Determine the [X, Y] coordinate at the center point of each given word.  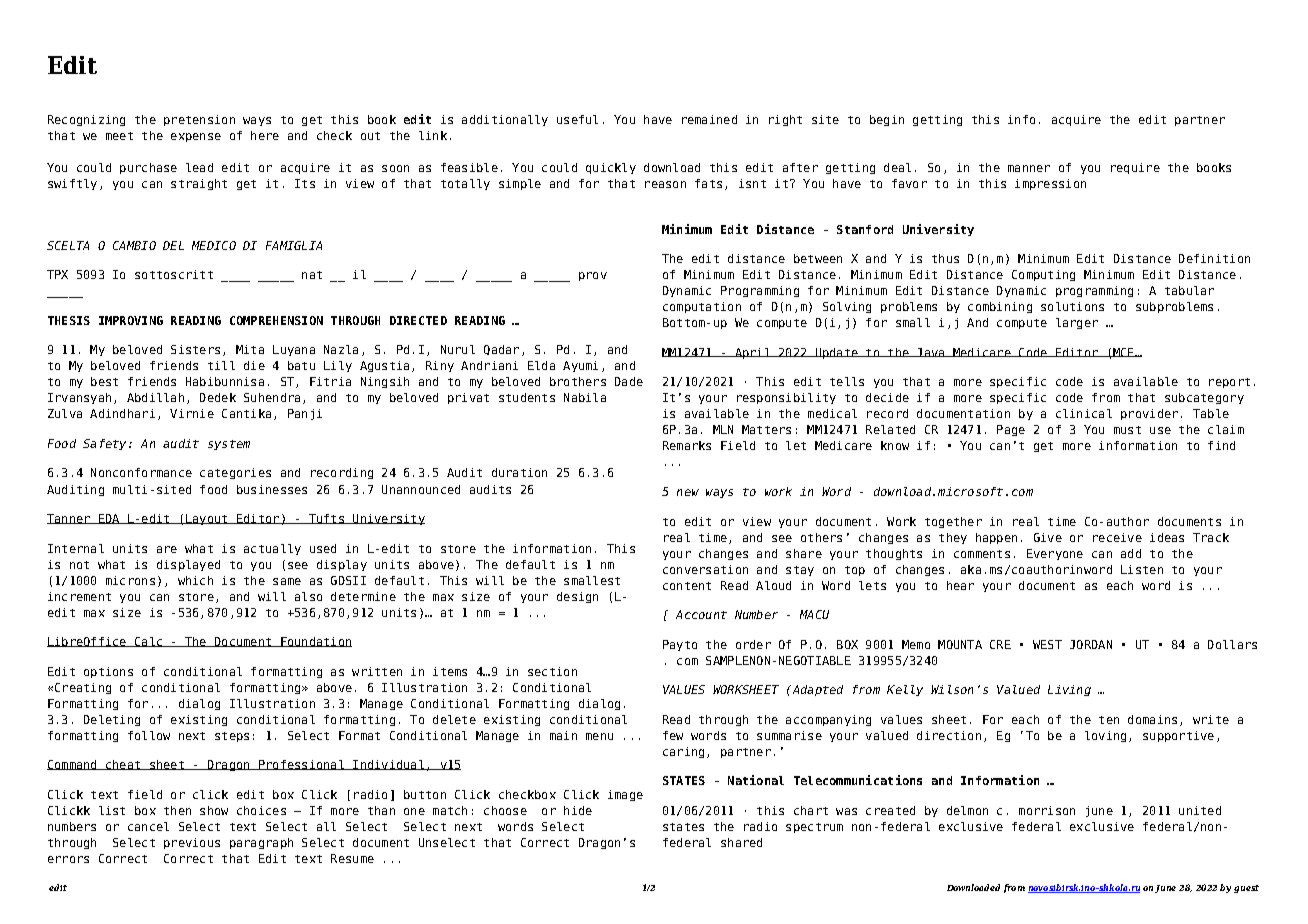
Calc [148, 642]
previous [192, 843]
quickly [611, 168]
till [221, 365]
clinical [1084, 413]
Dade [629, 381]
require [1135, 168]
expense [196, 137]
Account [701, 614]
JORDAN [1091, 644]
